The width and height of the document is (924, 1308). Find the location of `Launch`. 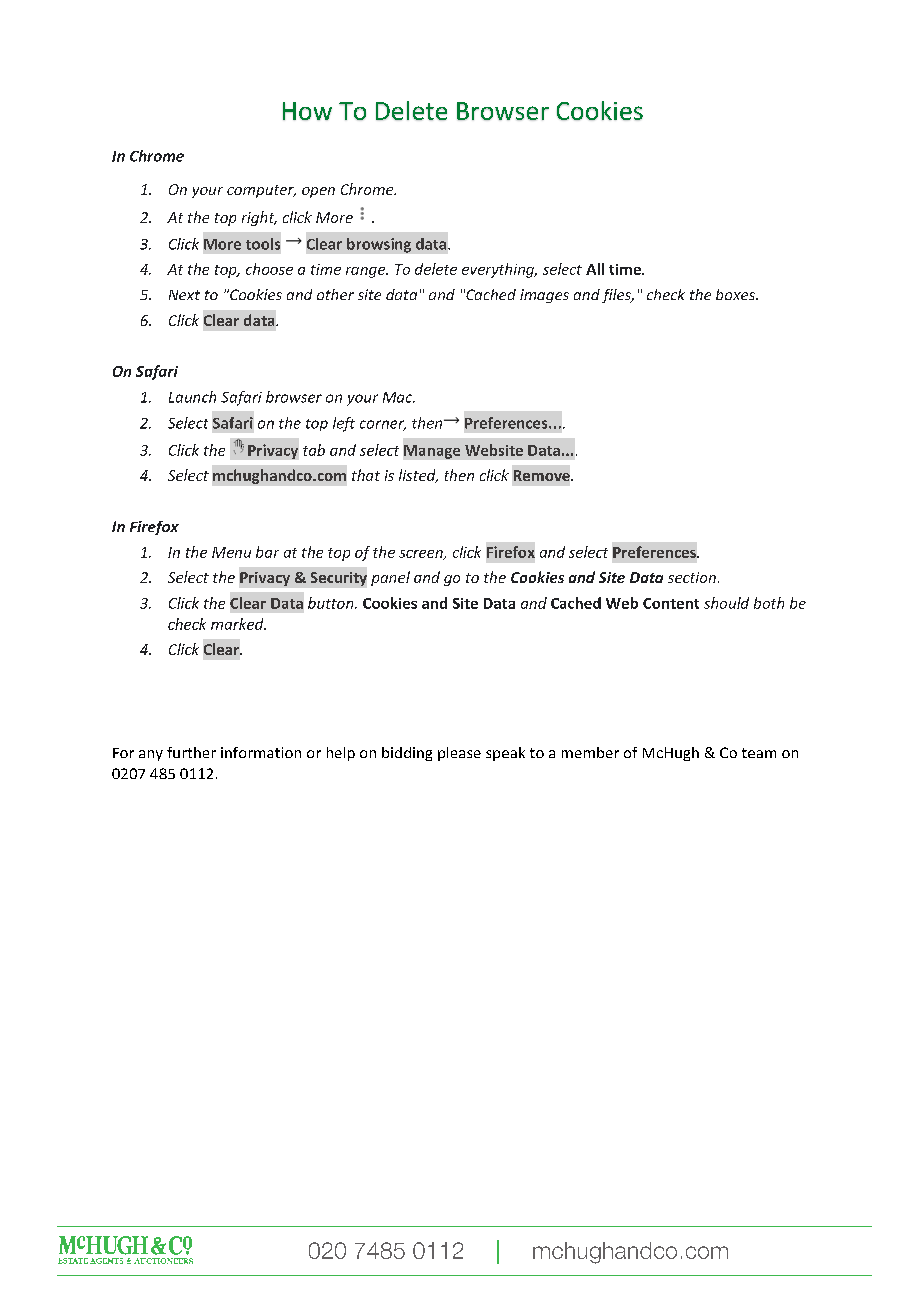

Launch is located at coordinates (192, 397).
